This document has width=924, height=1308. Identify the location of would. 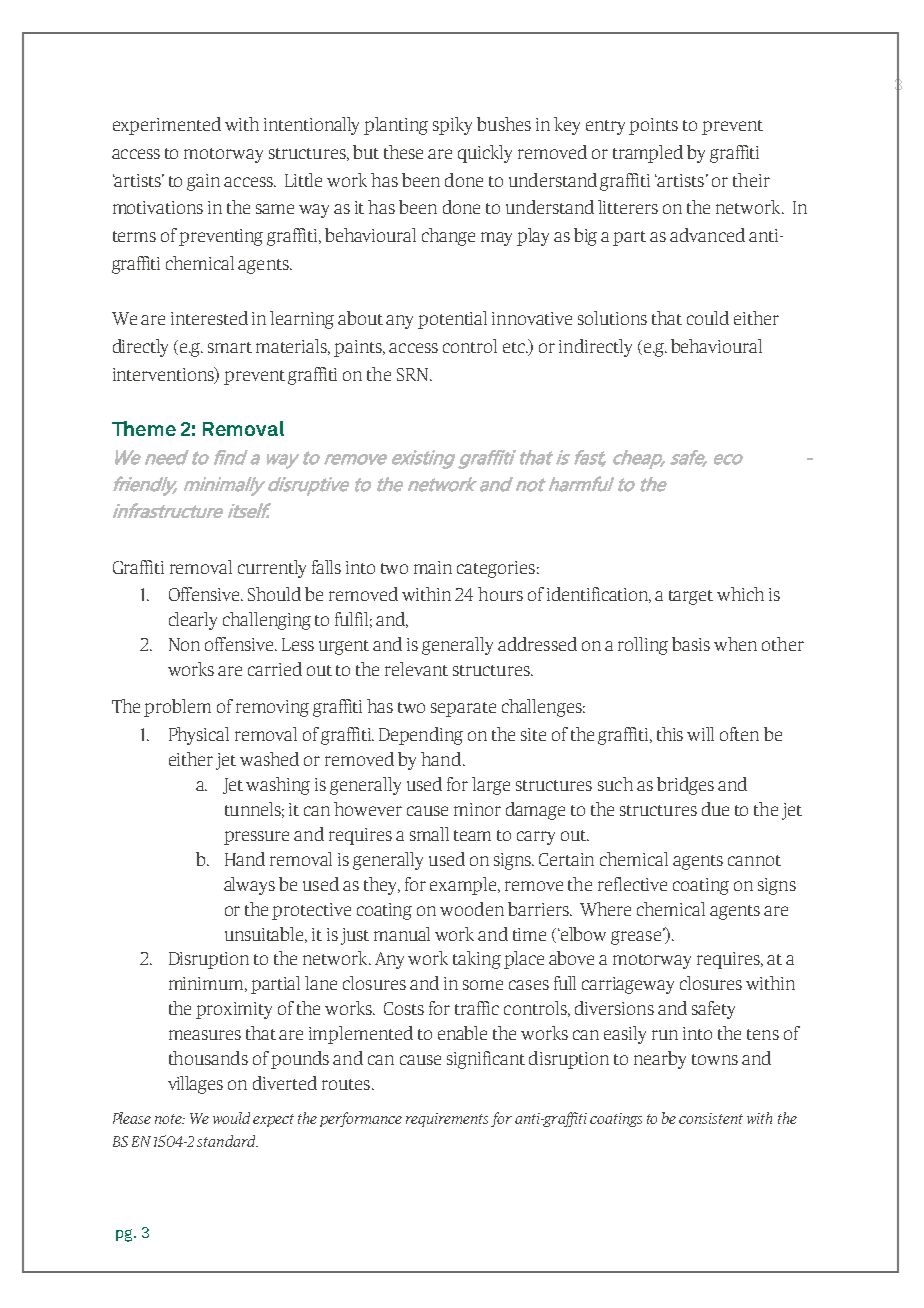
(231, 1118).
